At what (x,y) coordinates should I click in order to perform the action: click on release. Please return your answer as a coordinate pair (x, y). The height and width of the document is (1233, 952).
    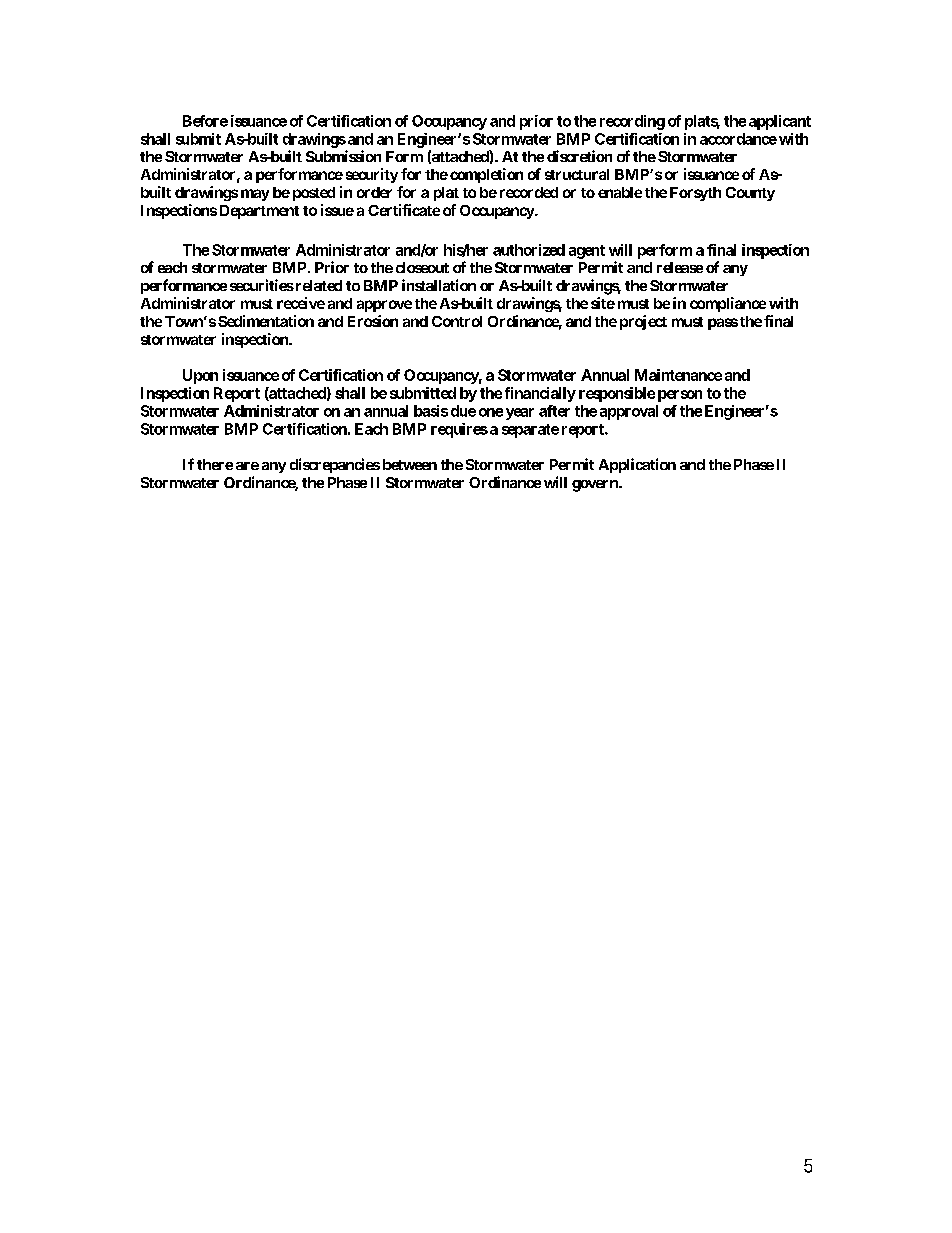
    Looking at the image, I should click on (680, 267).
